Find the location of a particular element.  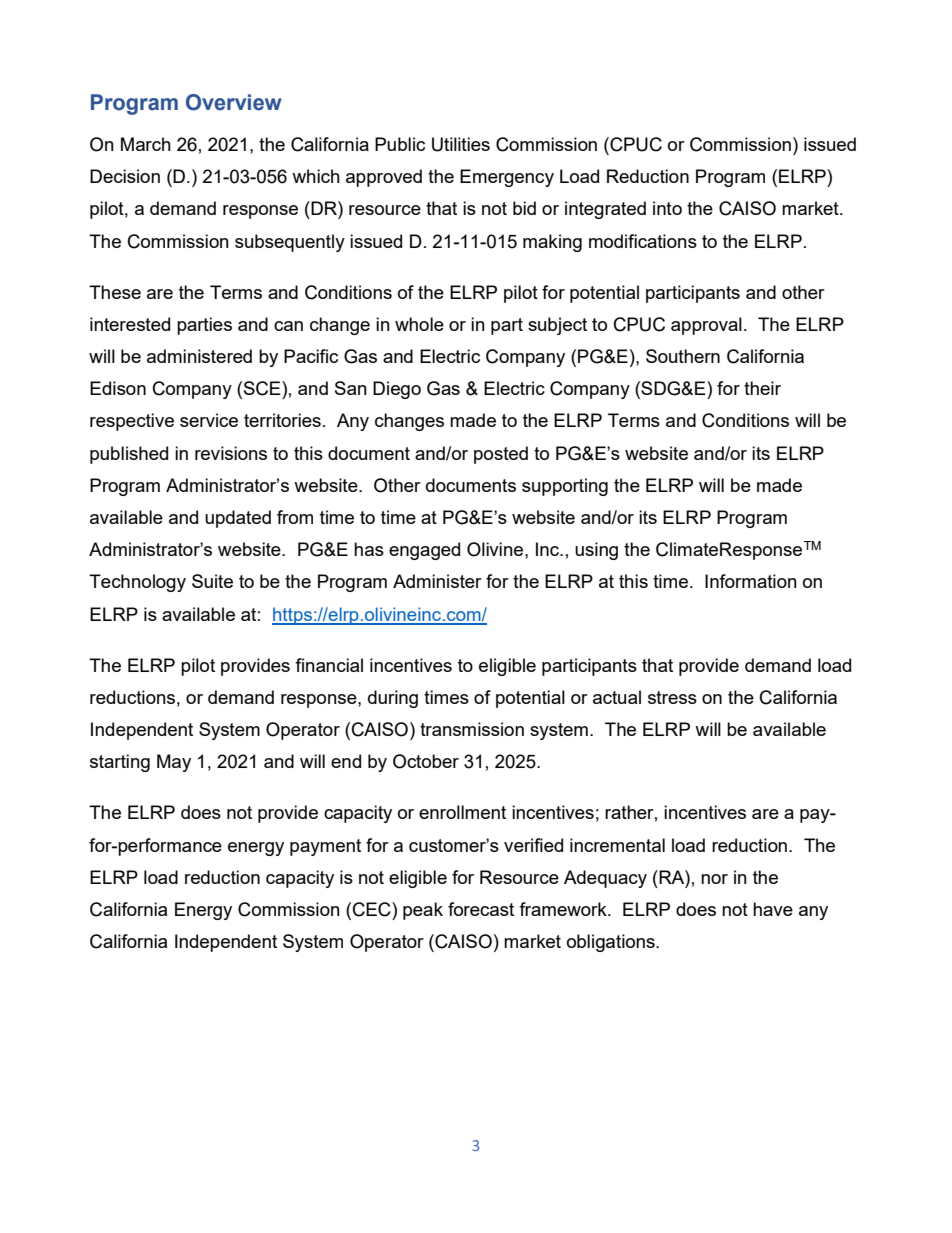

Utilities is located at coordinates (461, 144).
